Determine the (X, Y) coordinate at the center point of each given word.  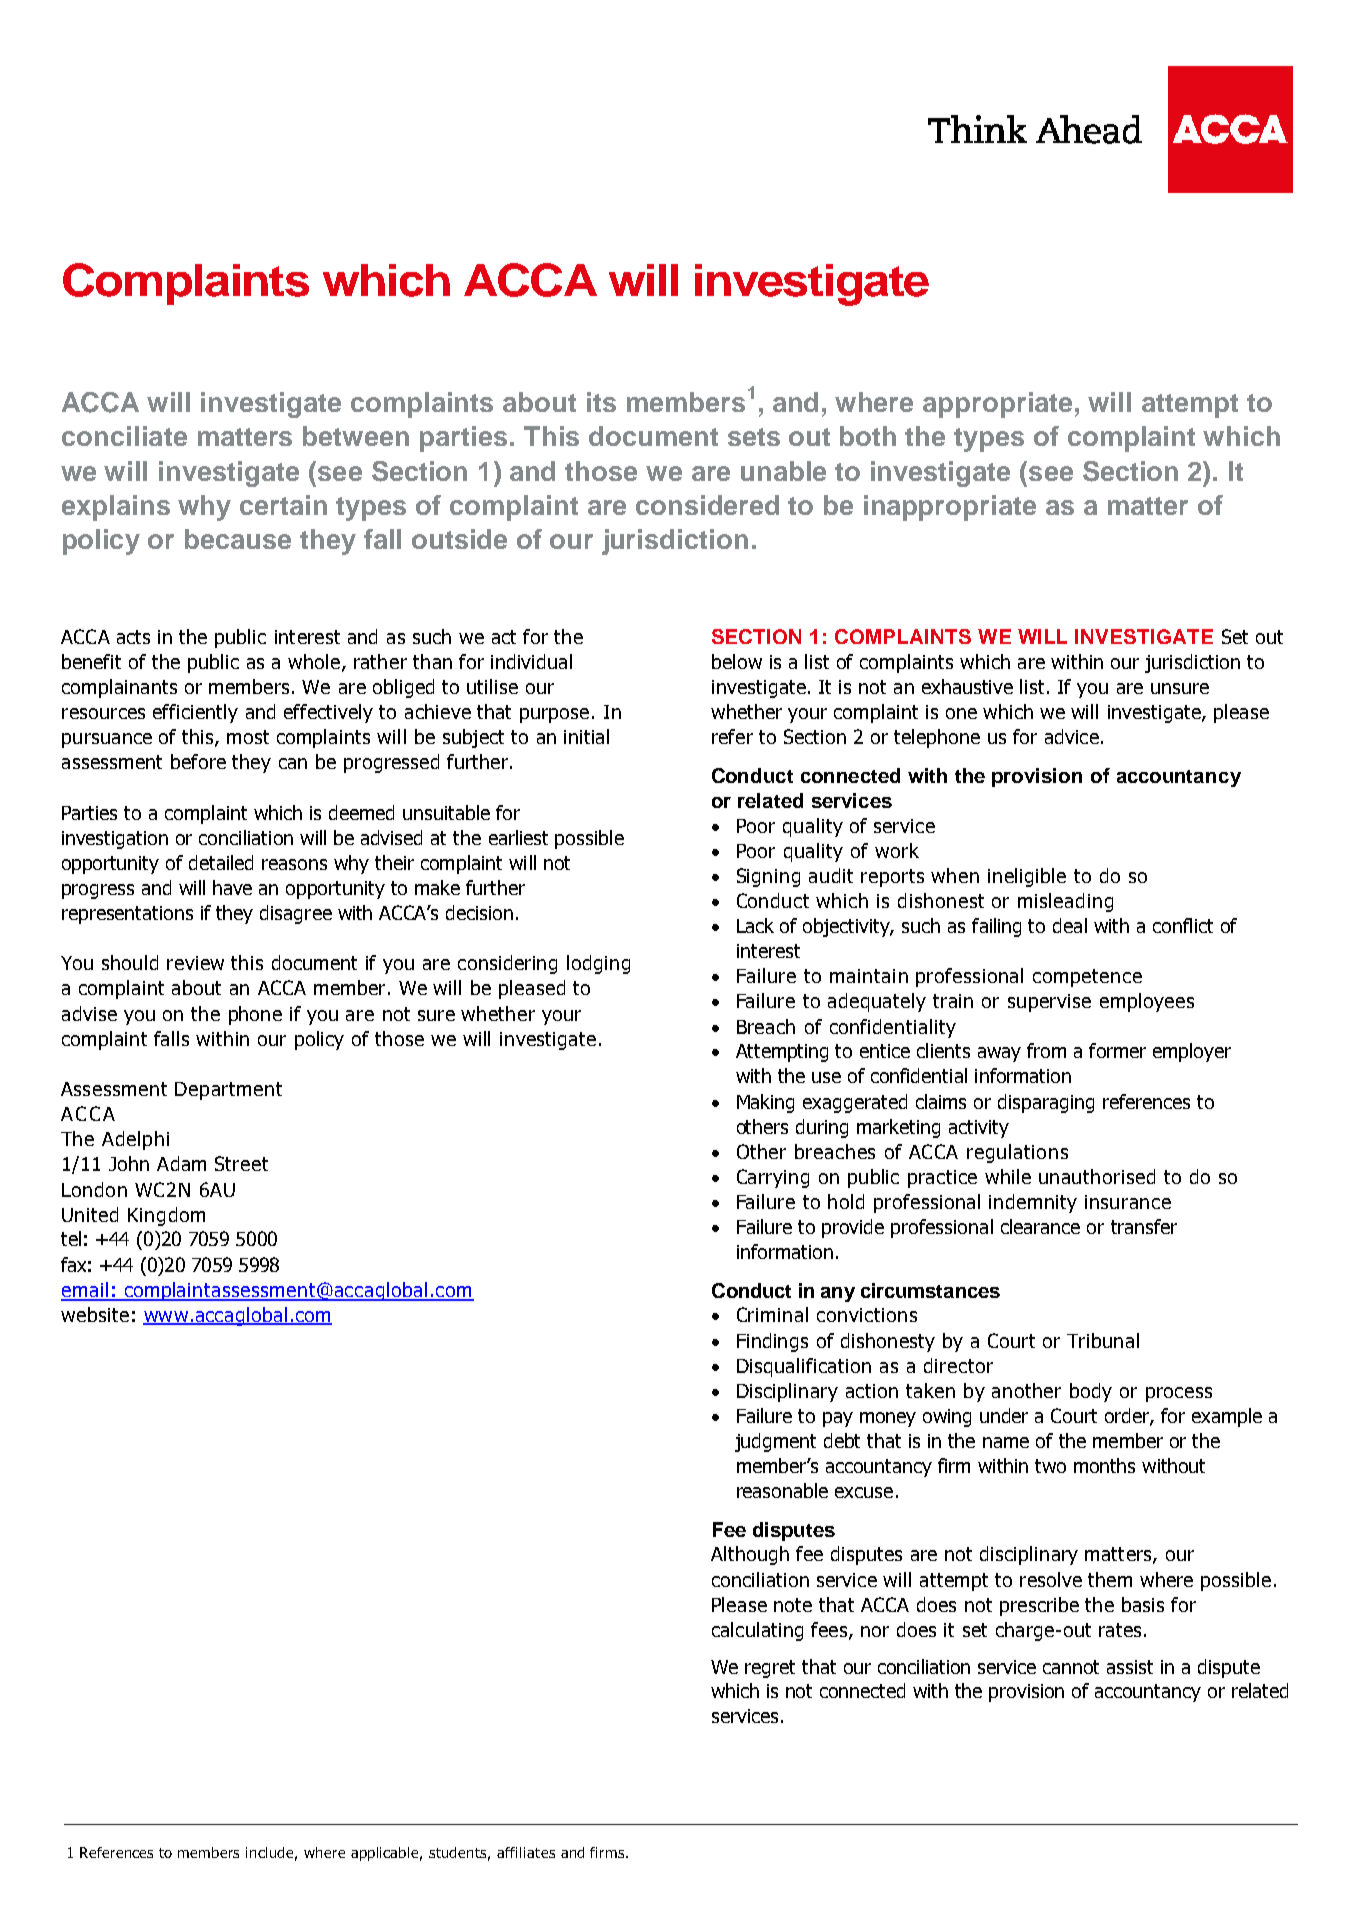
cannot (1071, 1667)
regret (770, 1669)
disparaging (1046, 1103)
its (601, 402)
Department (228, 1091)
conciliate (124, 436)
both (868, 436)
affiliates (526, 1852)
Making (765, 1103)
